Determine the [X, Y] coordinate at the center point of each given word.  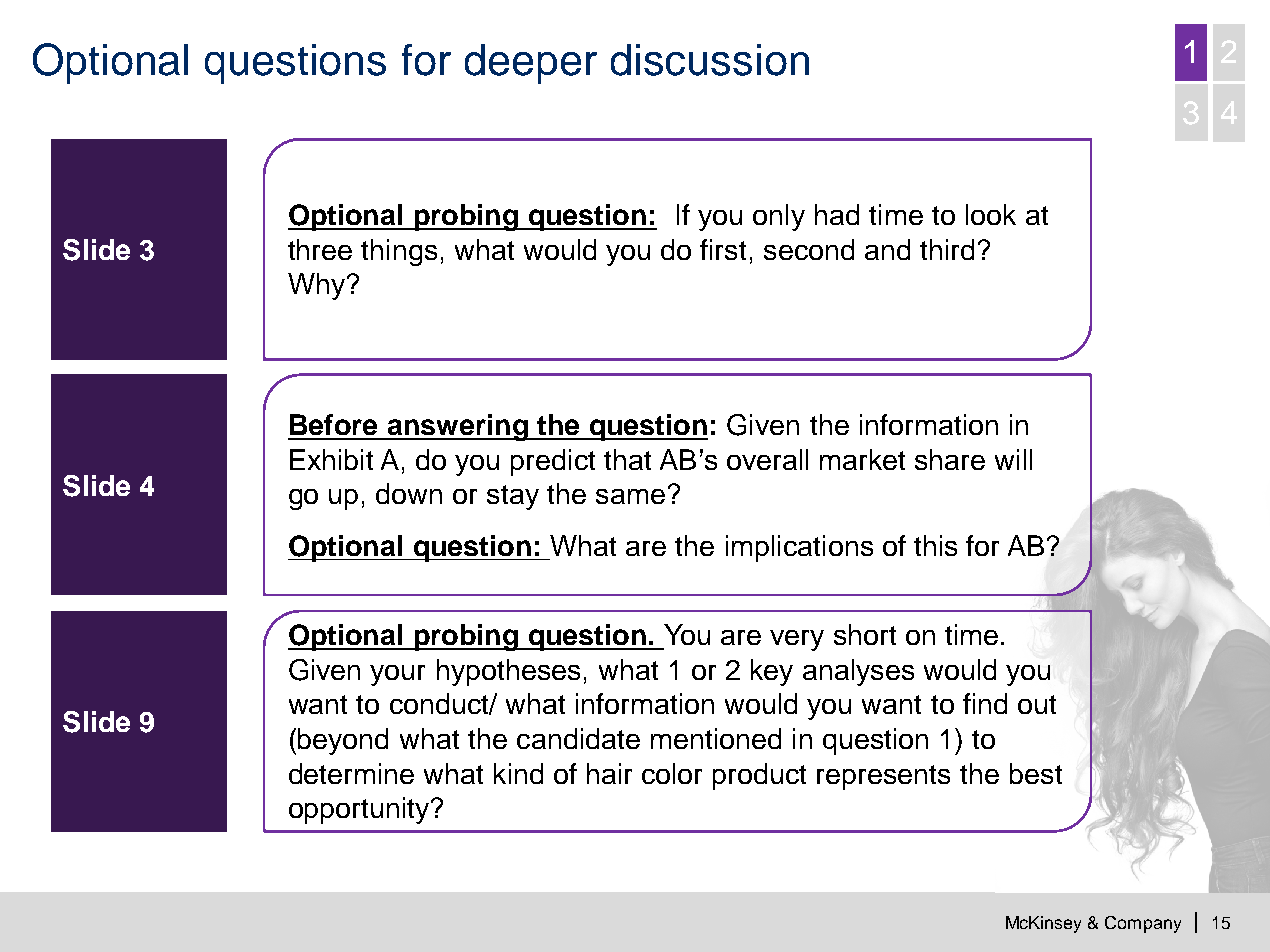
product [759, 776]
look [991, 214]
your [397, 675]
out [1037, 704]
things [399, 252]
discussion [710, 60]
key [772, 672]
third [947, 249]
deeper [531, 64]
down [409, 493]
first [723, 249]
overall [767, 459]
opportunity [360, 810]
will [1013, 459]
